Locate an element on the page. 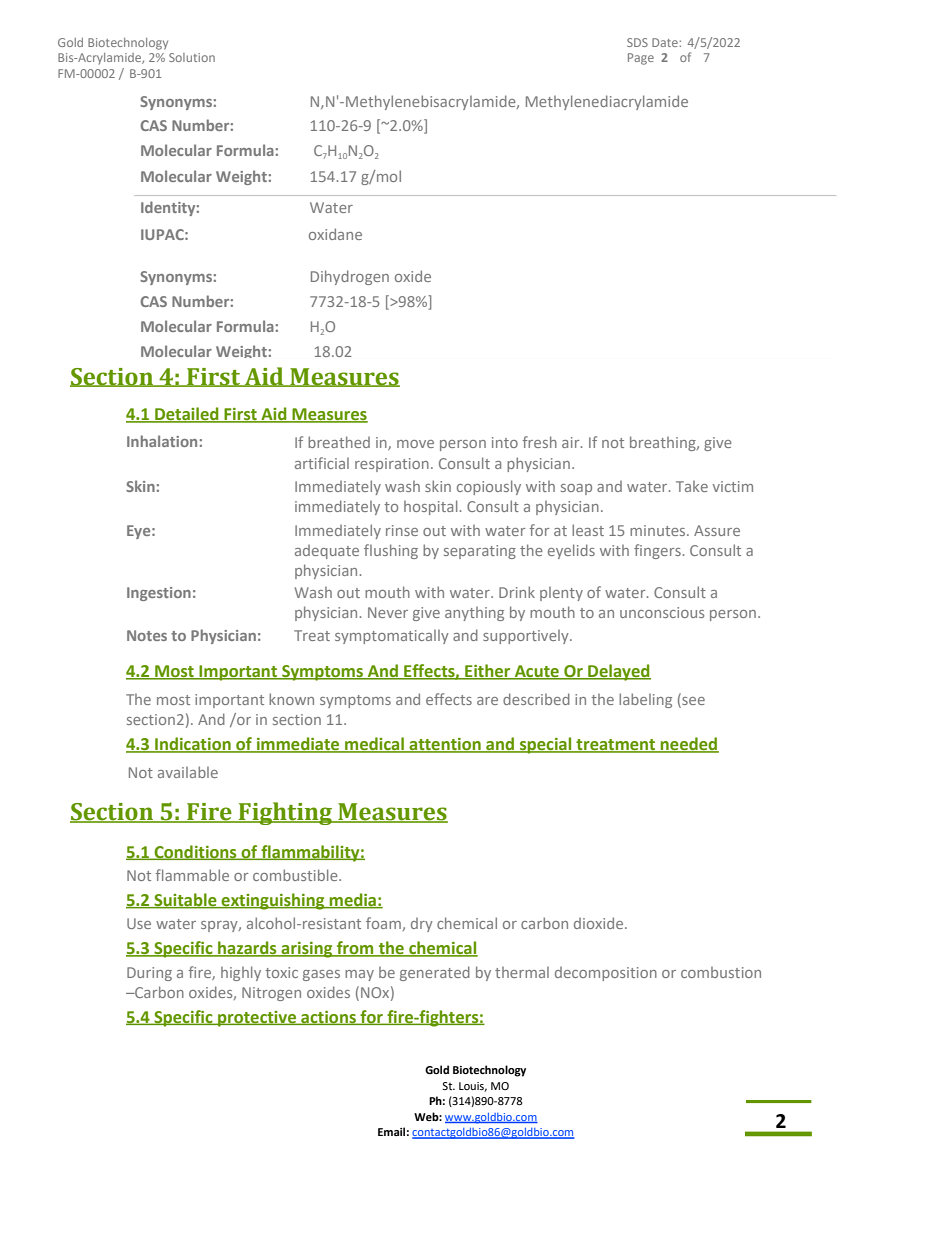 Image resolution: width=952 pixels, height=1233 pixels. Either is located at coordinates (488, 672).
